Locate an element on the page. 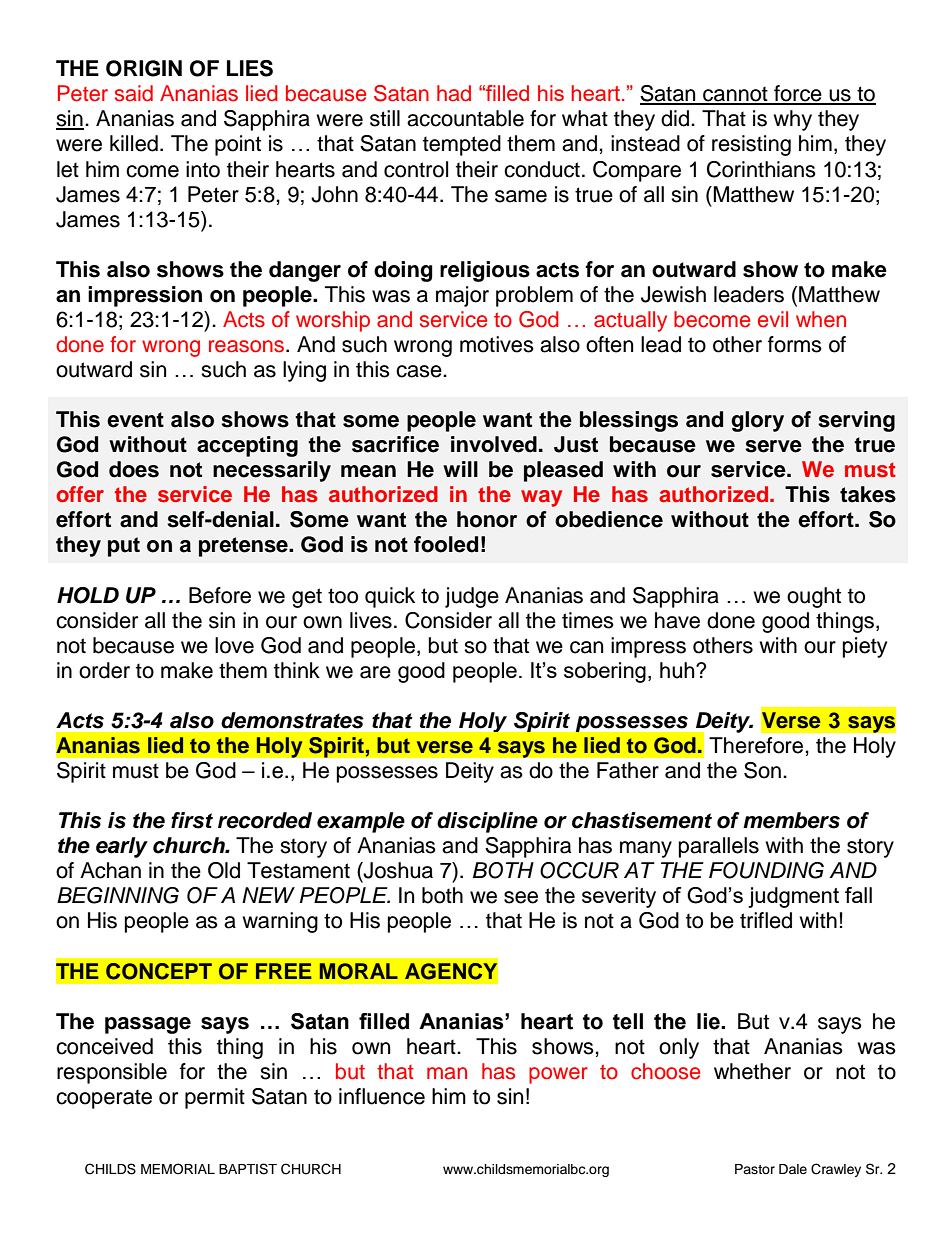  said is located at coordinates (134, 93).
